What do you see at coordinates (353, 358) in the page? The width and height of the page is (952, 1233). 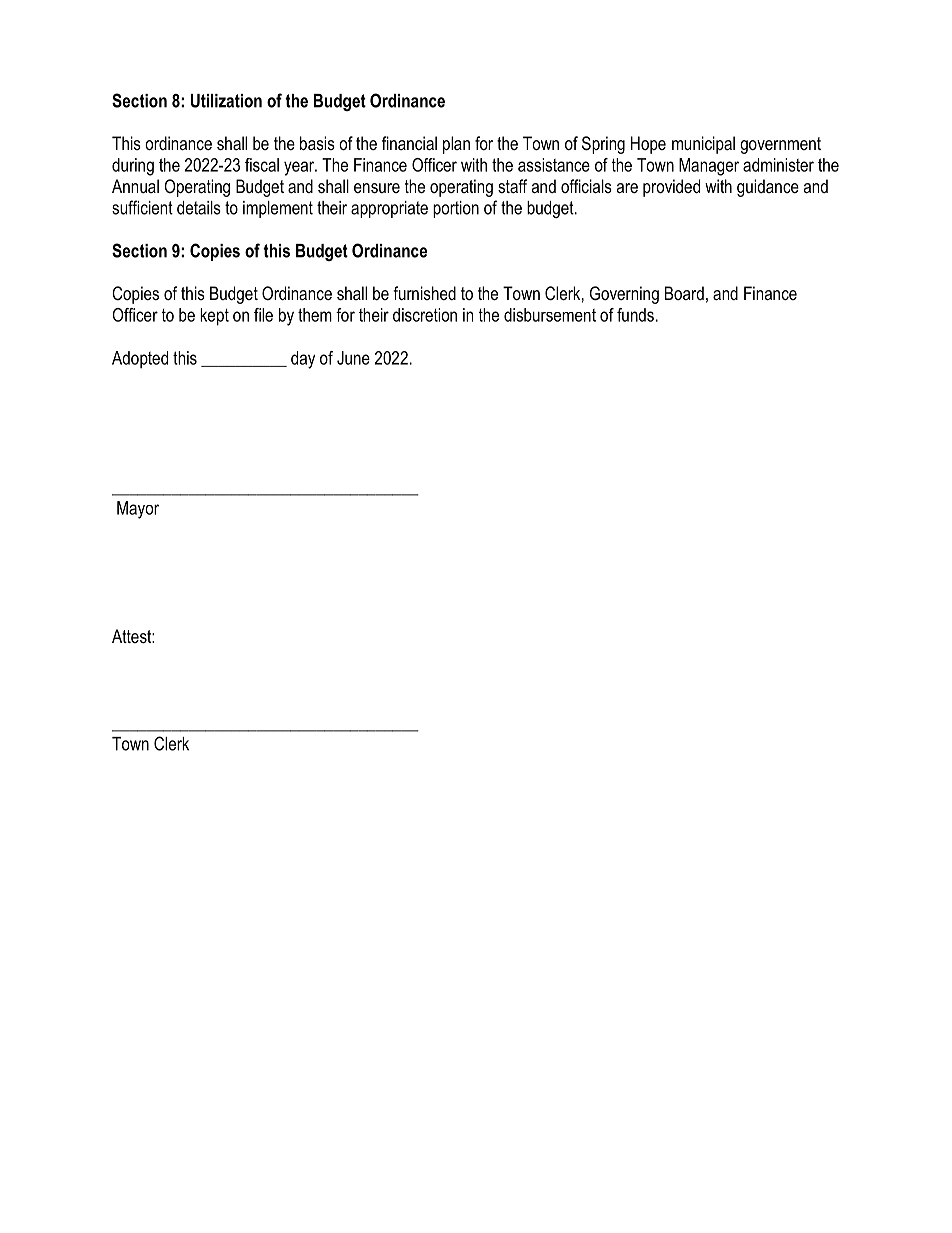 I see `June` at bounding box center [353, 358].
